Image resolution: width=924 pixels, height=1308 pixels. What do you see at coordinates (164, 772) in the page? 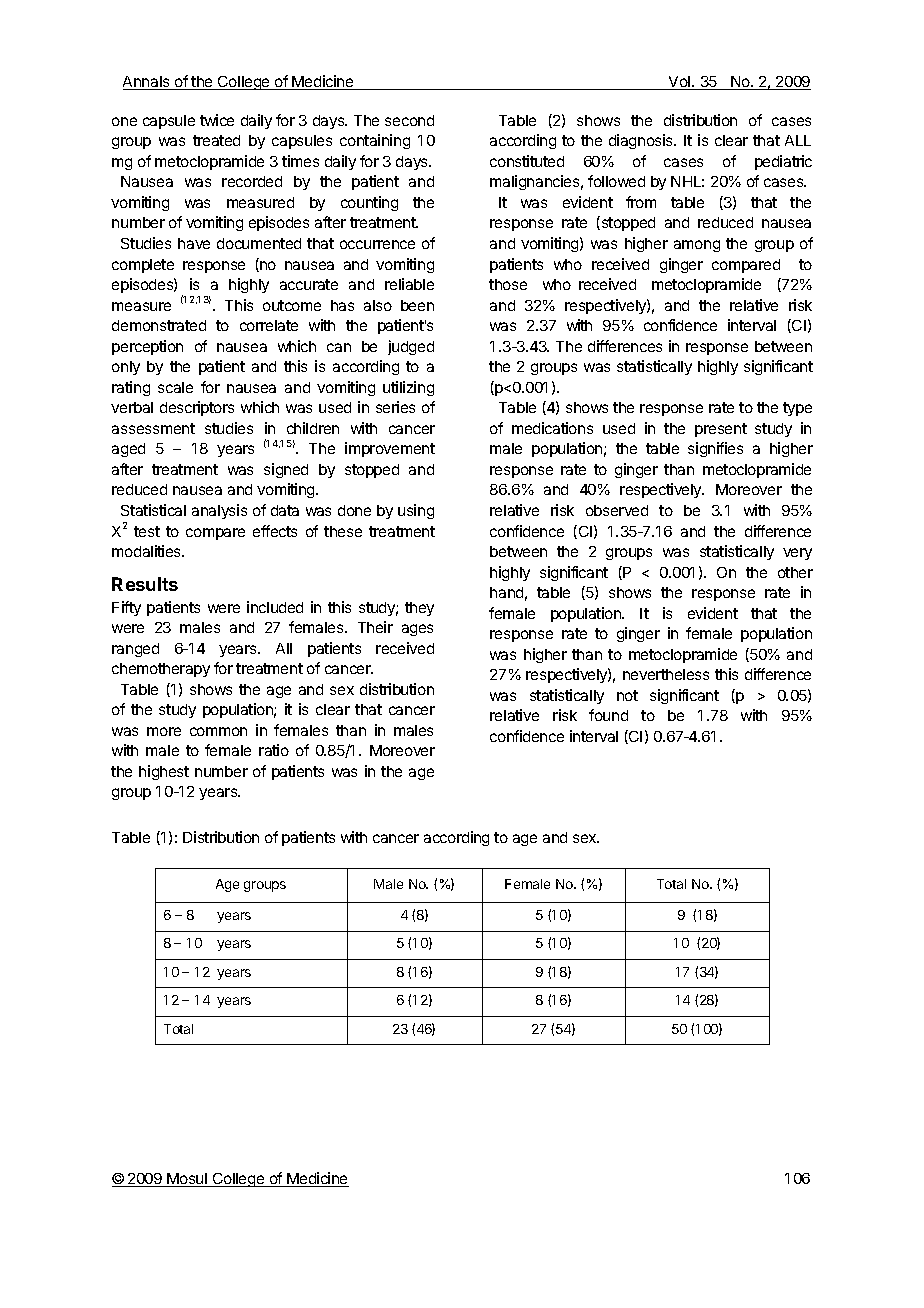
I see `highest` at bounding box center [164, 772].
